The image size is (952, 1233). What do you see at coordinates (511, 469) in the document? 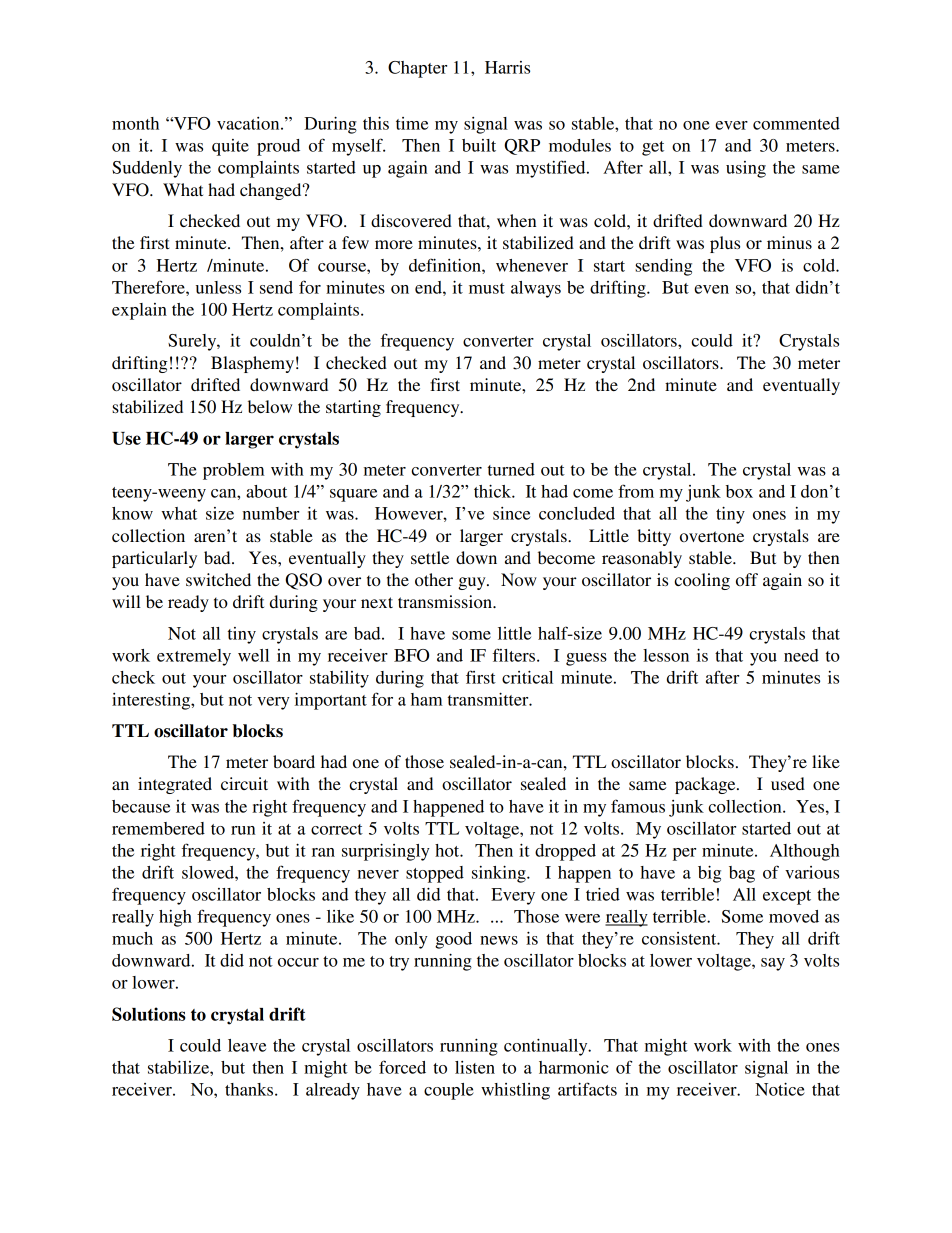
I see `turned` at bounding box center [511, 469].
